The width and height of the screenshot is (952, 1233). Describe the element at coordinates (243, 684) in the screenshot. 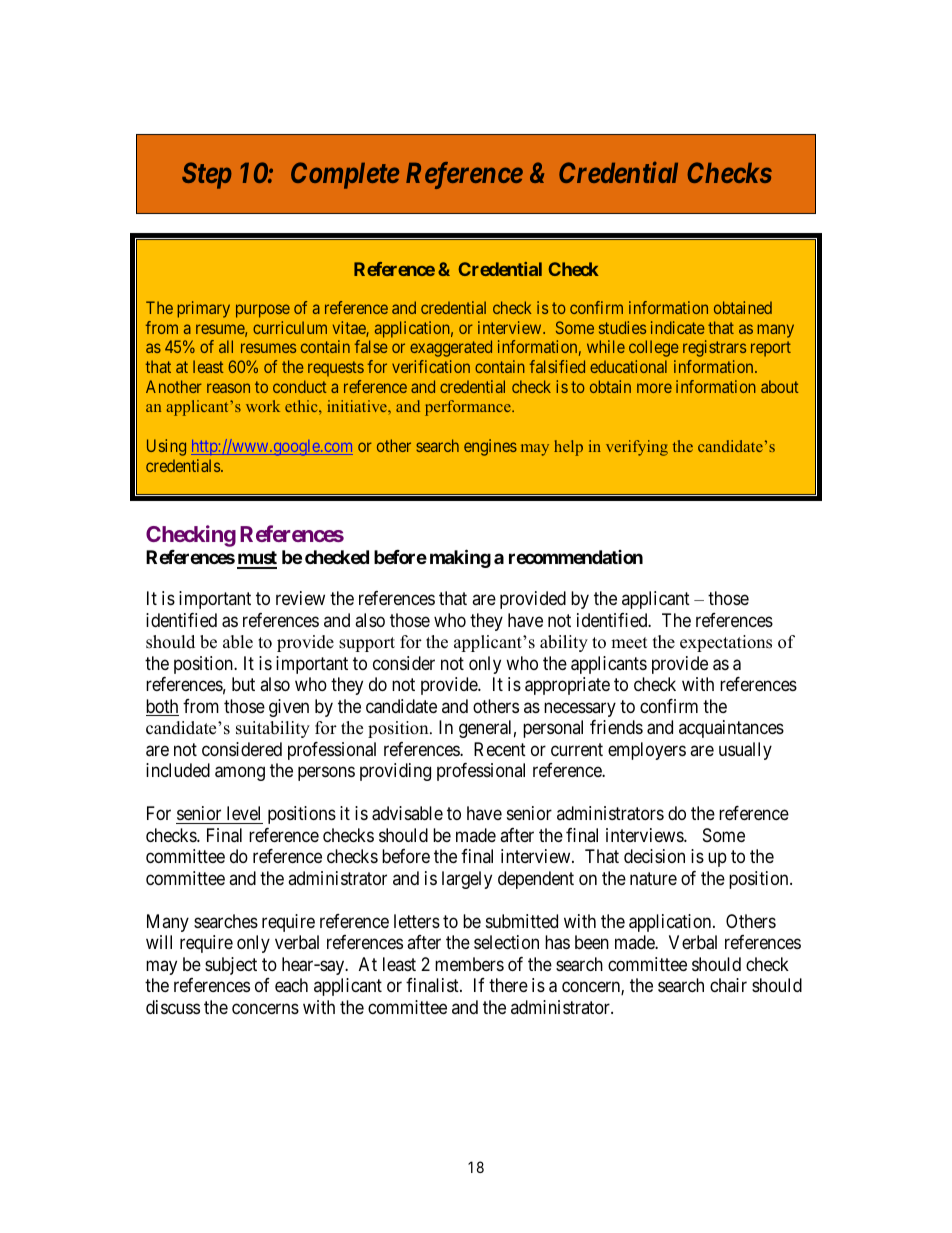

I see `but` at that location.
